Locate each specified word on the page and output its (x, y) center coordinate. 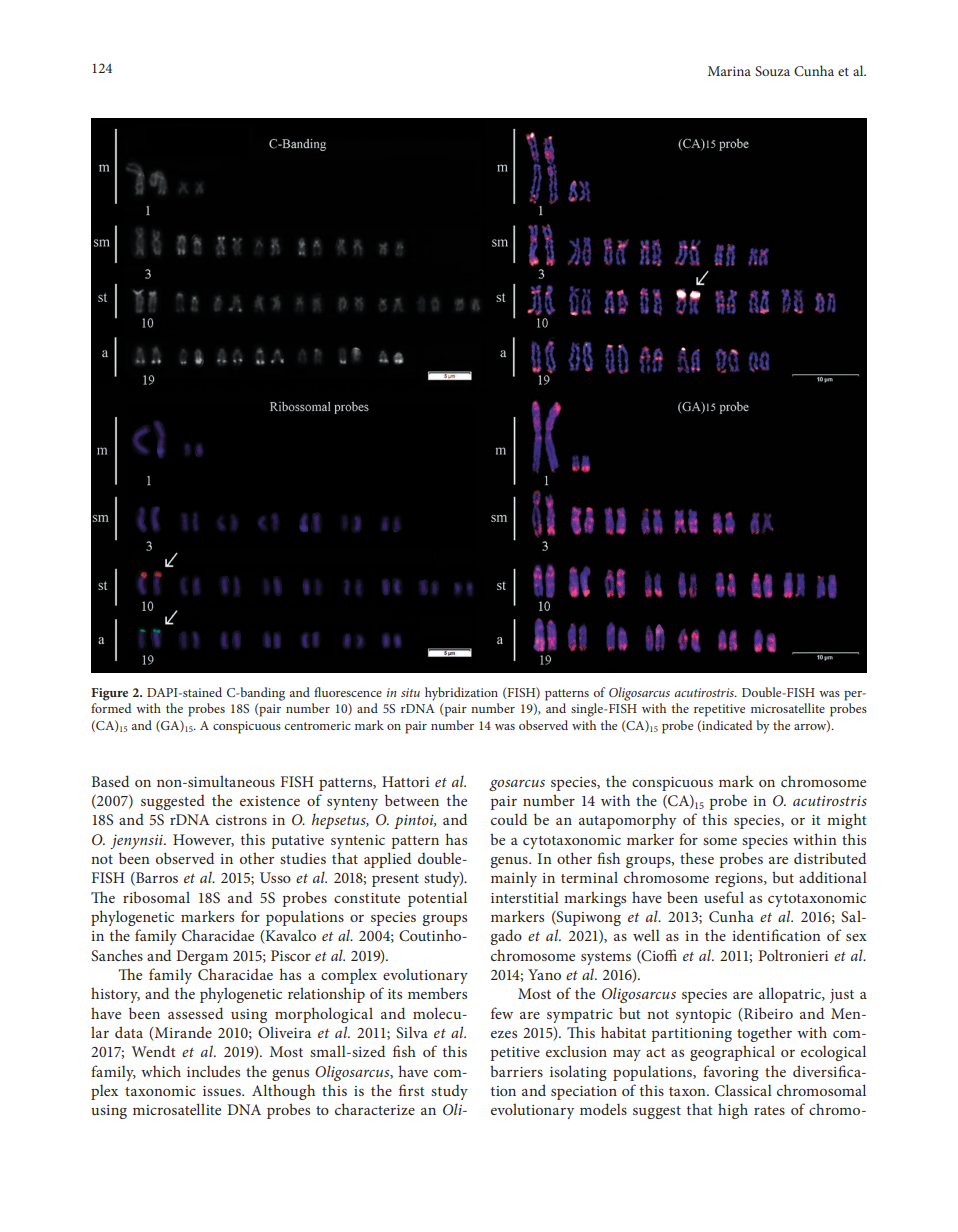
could (509, 819)
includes (213, 1071)
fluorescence (348, 692)
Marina (729, 71)
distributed (830, 858)
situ (410, 692)
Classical (743, 1090)
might (847, 821)
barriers (516, 1071)
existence (270, 801)
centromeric (317, 725)
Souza (772, 71)
